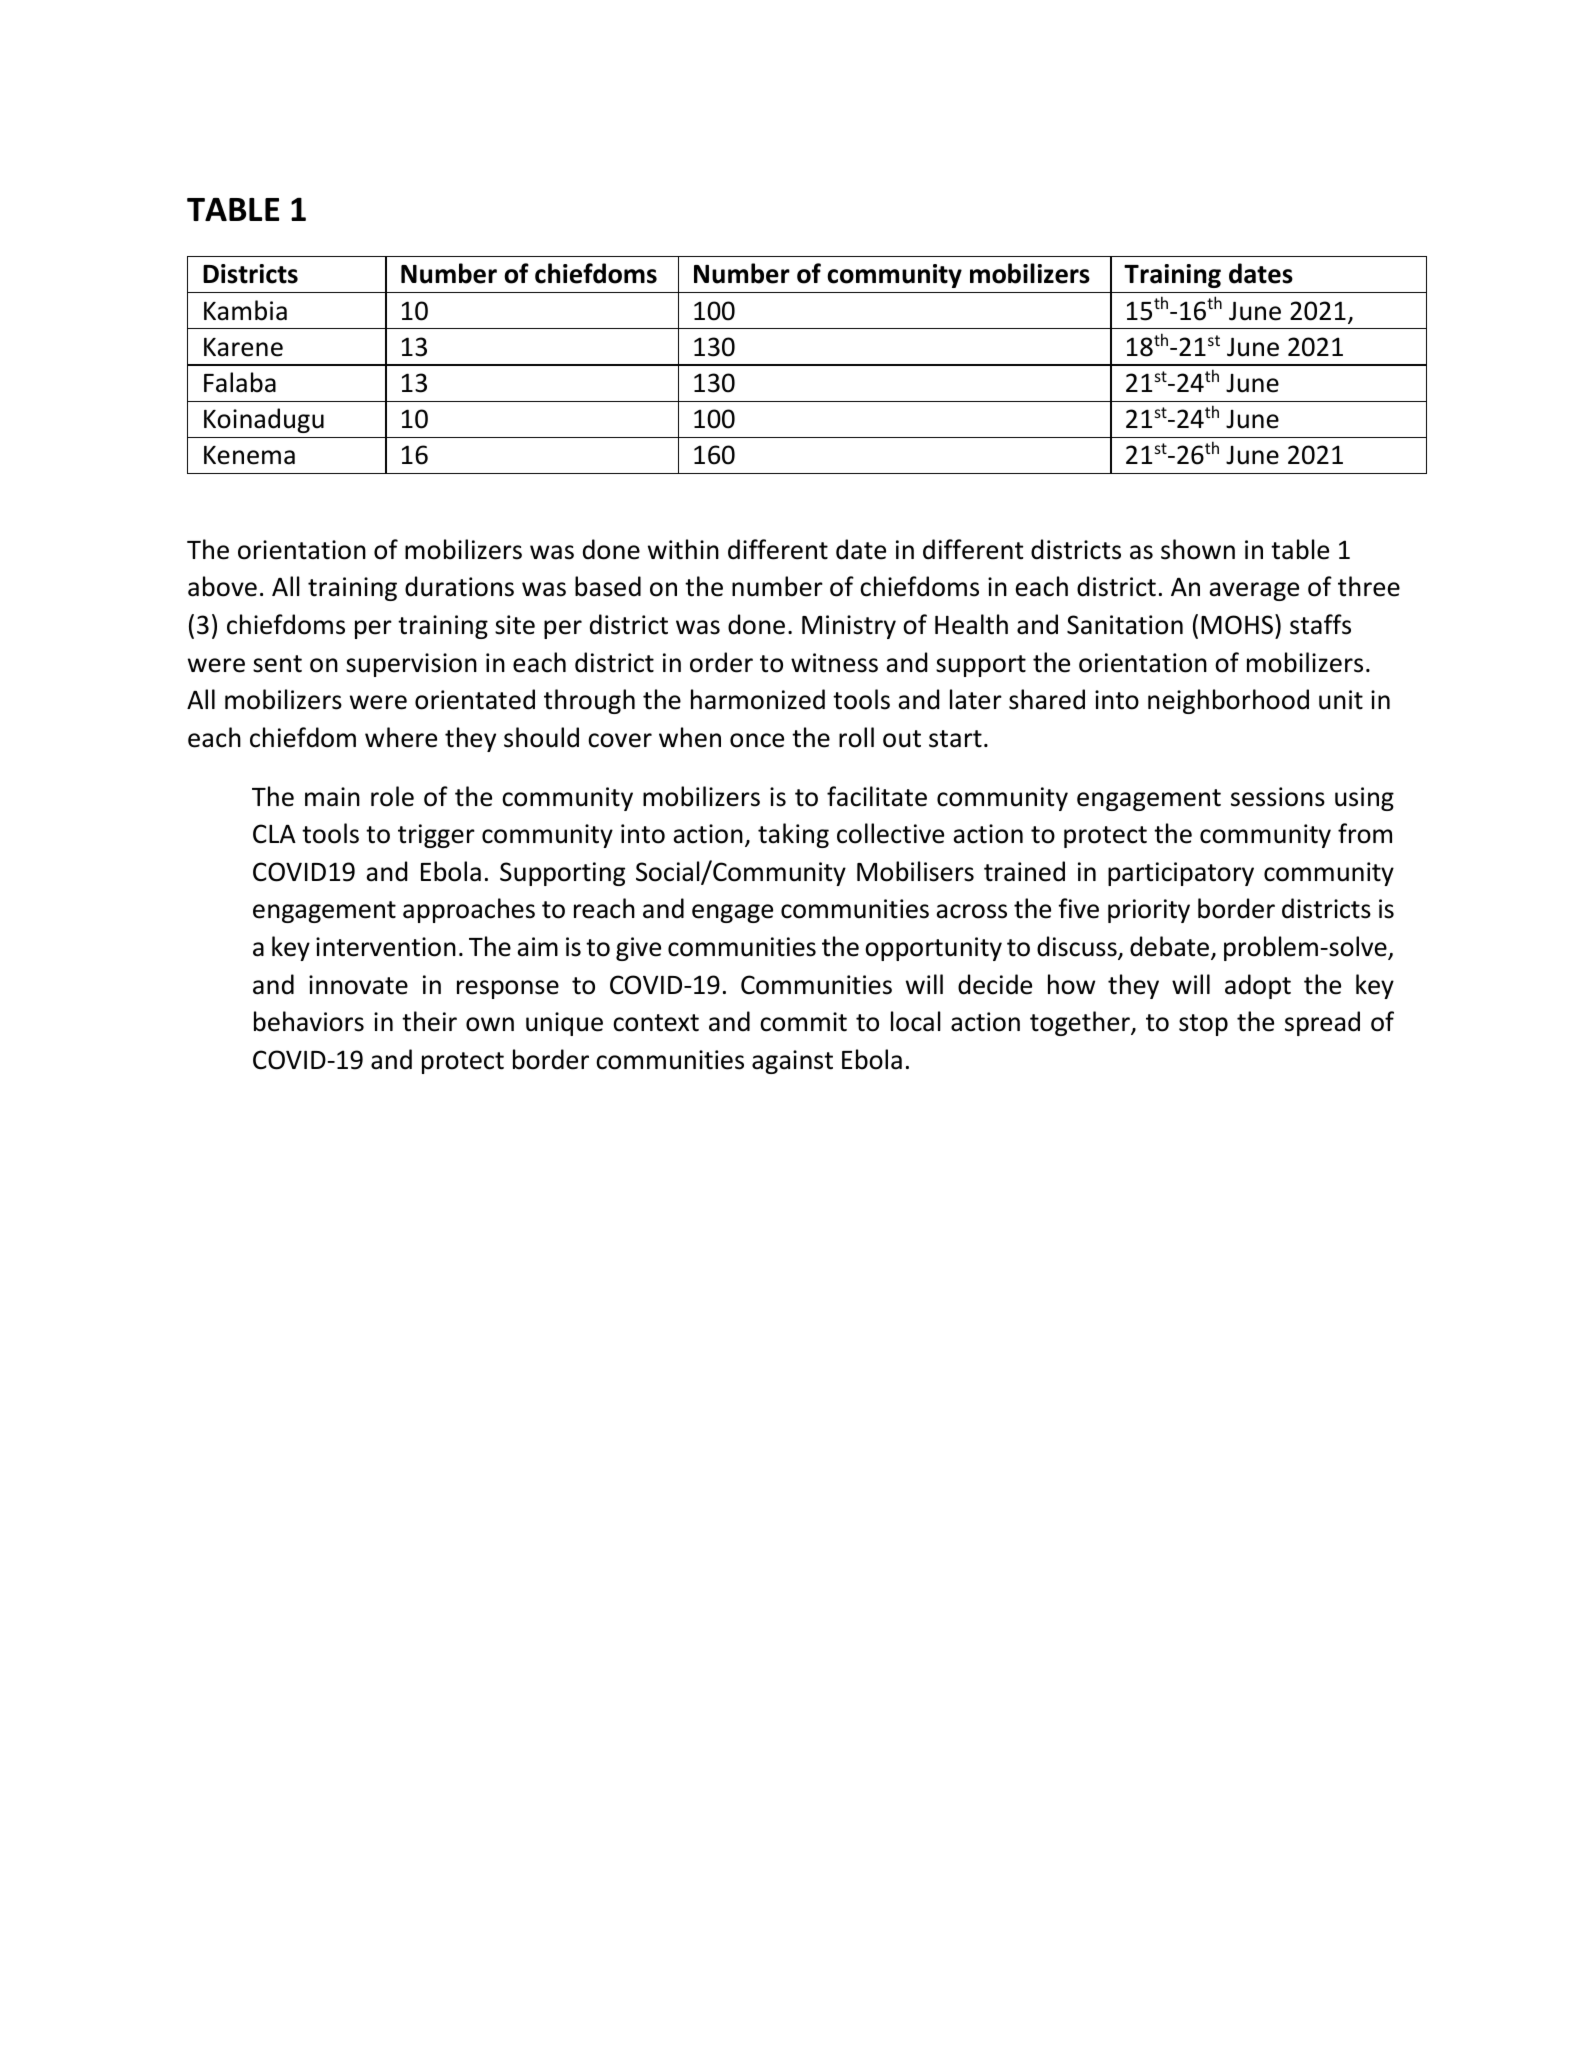 This image has width=1590, height=2057. What do you see at coordinates (638, 949) in the image?
I see `give` at bounding box center [638, 949].
